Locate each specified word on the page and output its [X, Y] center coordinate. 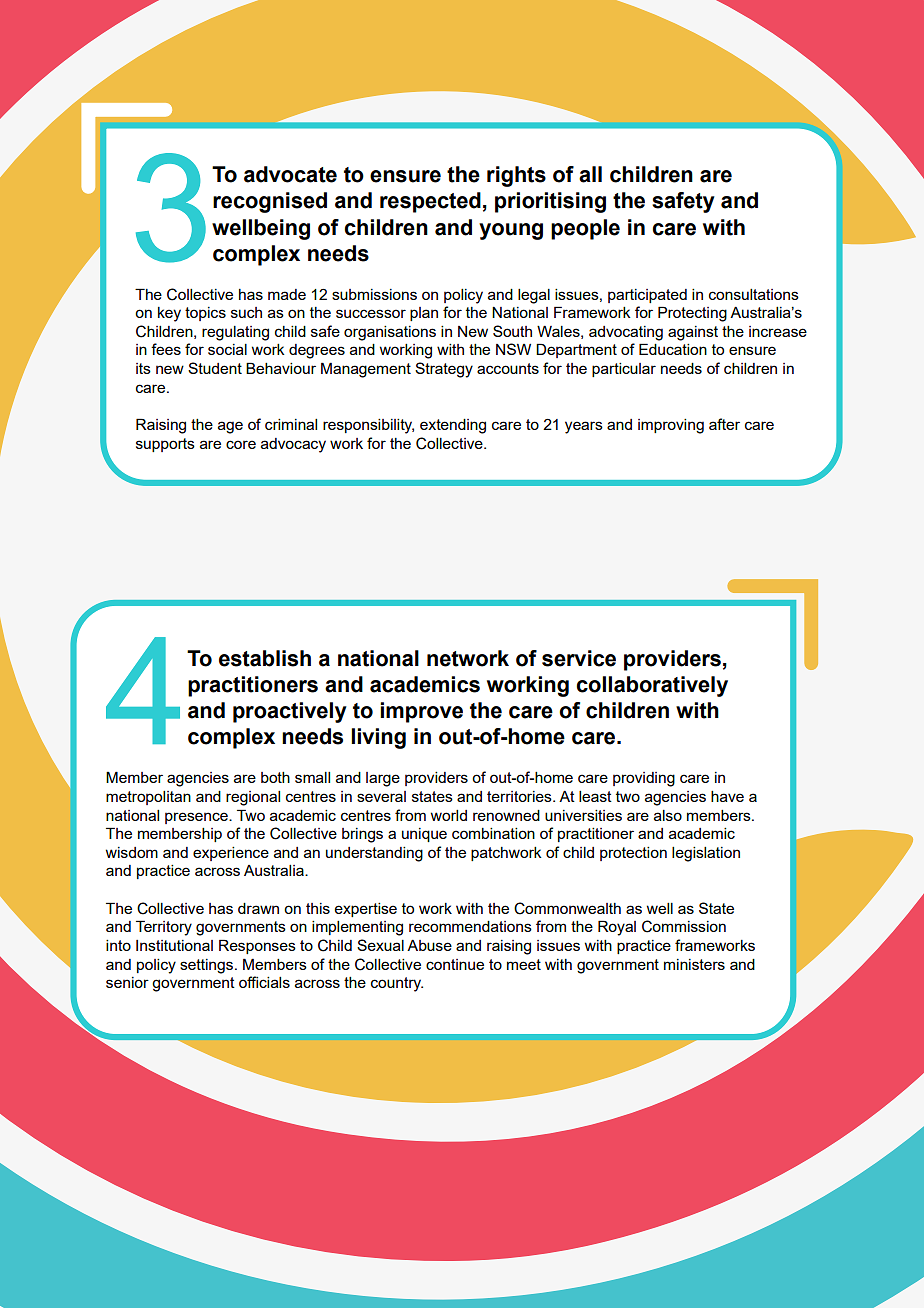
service [579, 658]
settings [208, 966]
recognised [270, 202]
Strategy [444, 370]
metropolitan [148, 798]
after [724, 424]
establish [265, 658]
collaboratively [652, 686]
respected [430, 202]
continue [455, 964]
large [383, 779]
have [727, 796]
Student [215, 368]
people [585, 229]
